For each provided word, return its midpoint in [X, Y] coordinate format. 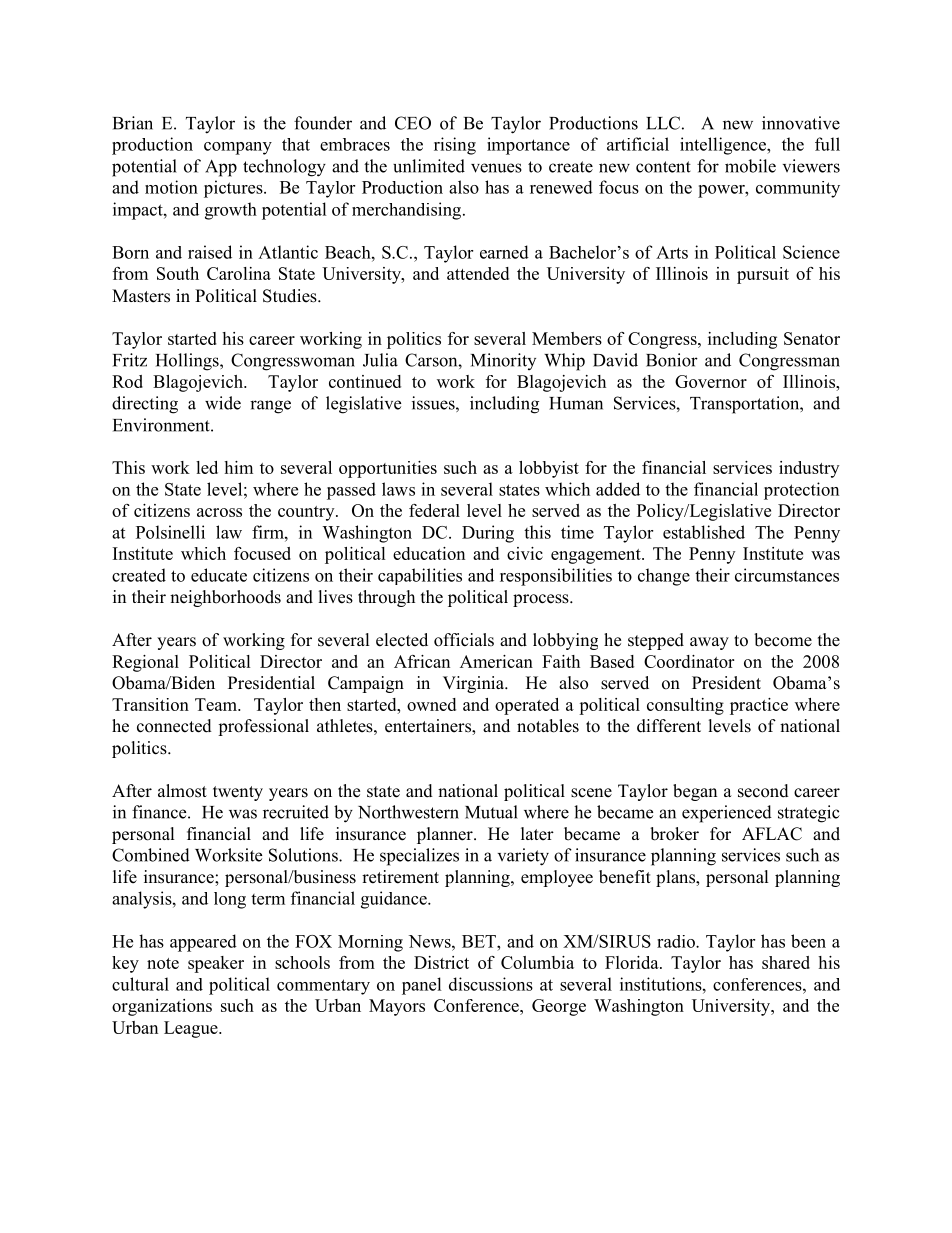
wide [223, 403]
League [192, 1029]
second [763, 791]
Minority [503, 361]
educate [219, 575]
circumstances [787, 575]
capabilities [420, 576]
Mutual [491, 812]
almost [182, 791]
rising [455, 146]
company [238, 148]
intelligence [724, 146]
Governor [711, 381]
